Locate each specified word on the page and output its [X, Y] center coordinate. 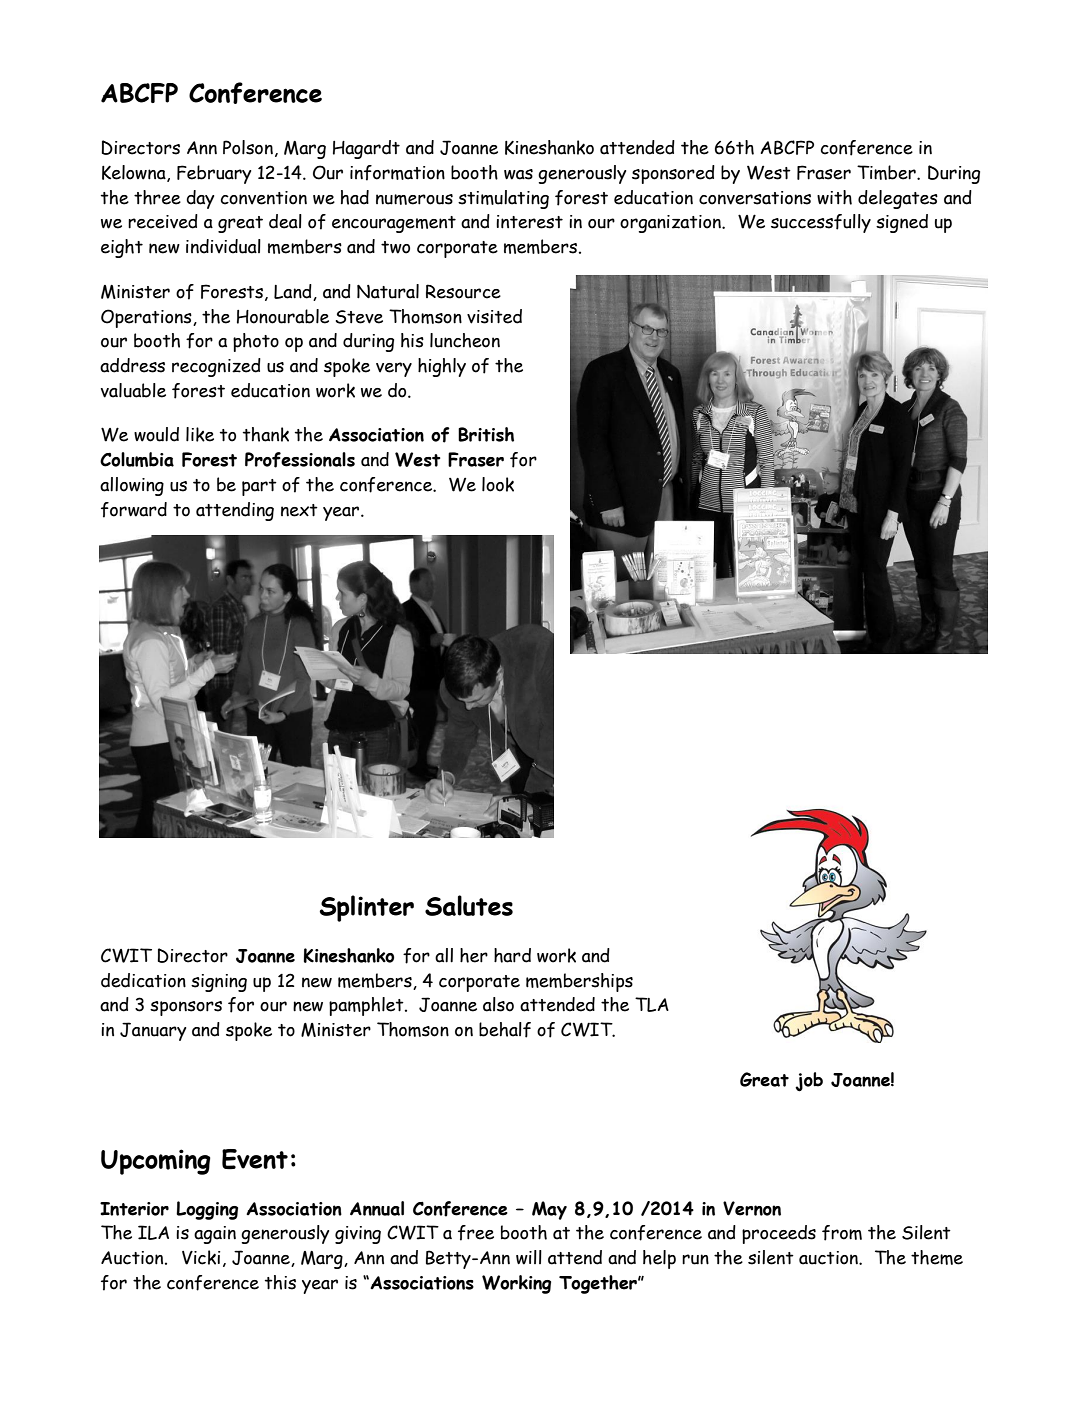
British [486, 434]
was [518, 174]
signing [219, 983]
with [834, 197]
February [214, 174]
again [215, 1235]
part [259, 487]
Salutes [469, 905]
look [498, 484]
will [529, 1257]
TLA [652, 1004]
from [842, 1233]
